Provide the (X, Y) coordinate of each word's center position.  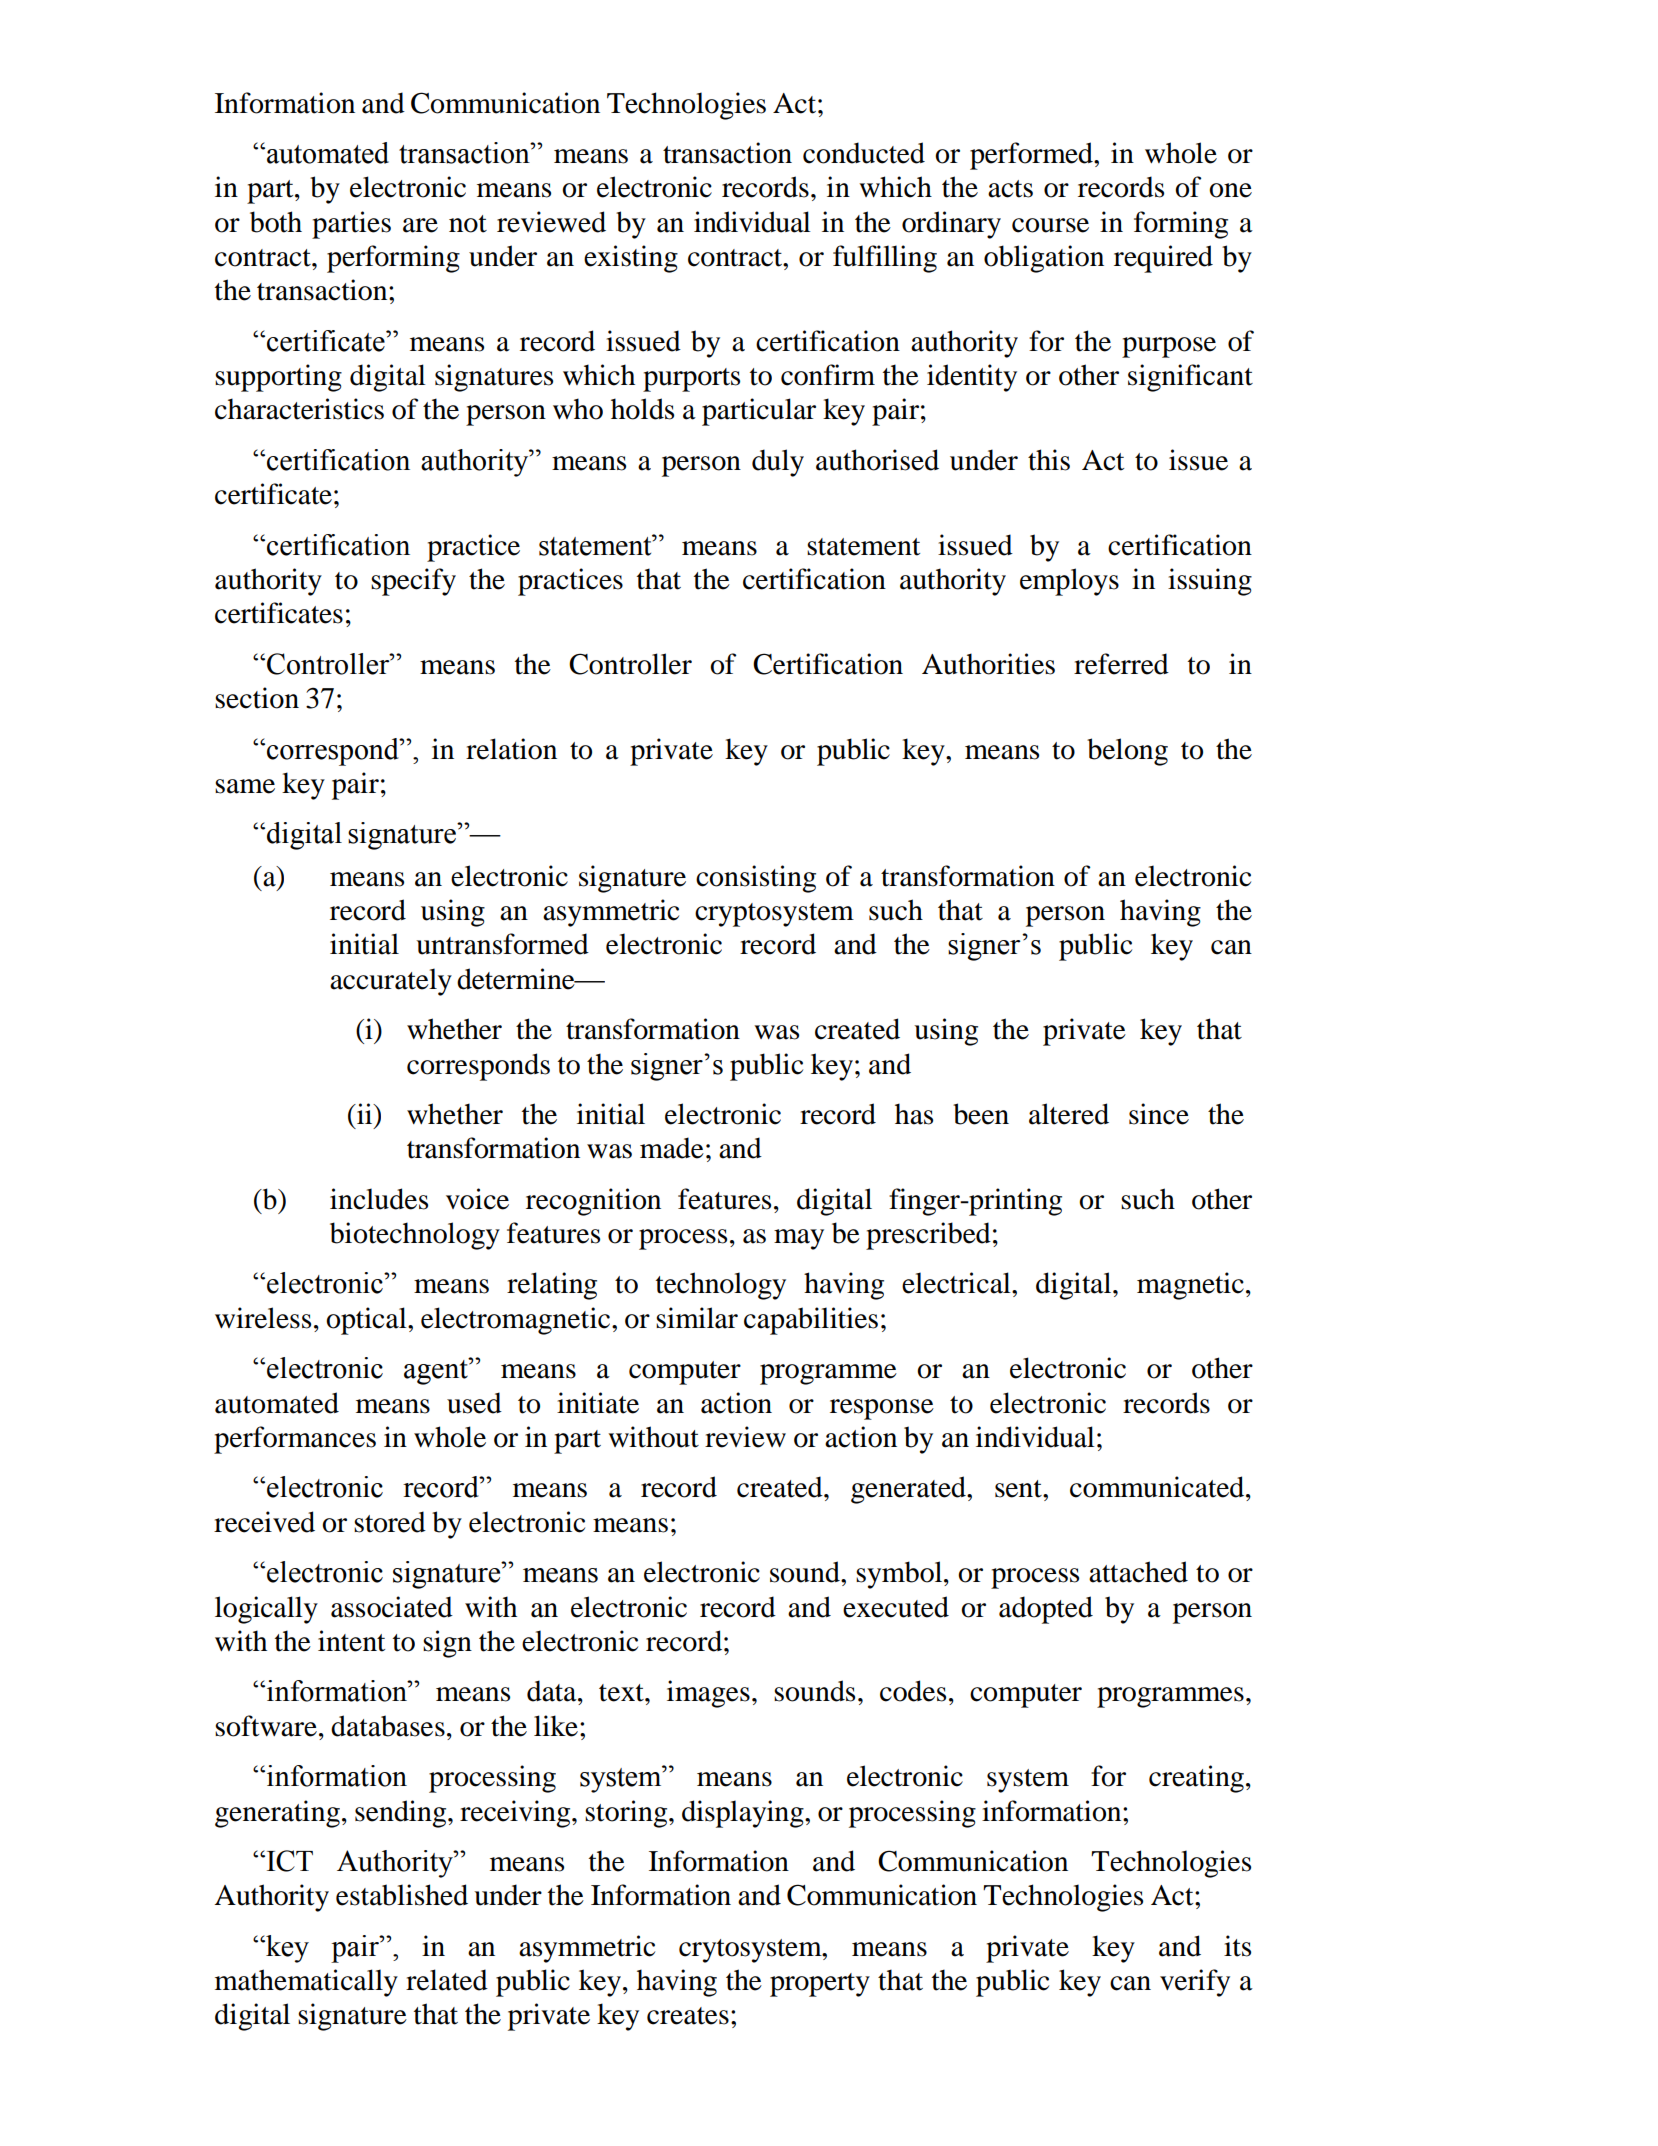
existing (631, 259)
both (276, 222)
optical (367, 1321)
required (1163, 259)
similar (697, 1318)
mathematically (306, 1983)
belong (1127, 752)
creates (688, 2016)
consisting (756, 879)
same (245, 786)
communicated (1158, 1487)
